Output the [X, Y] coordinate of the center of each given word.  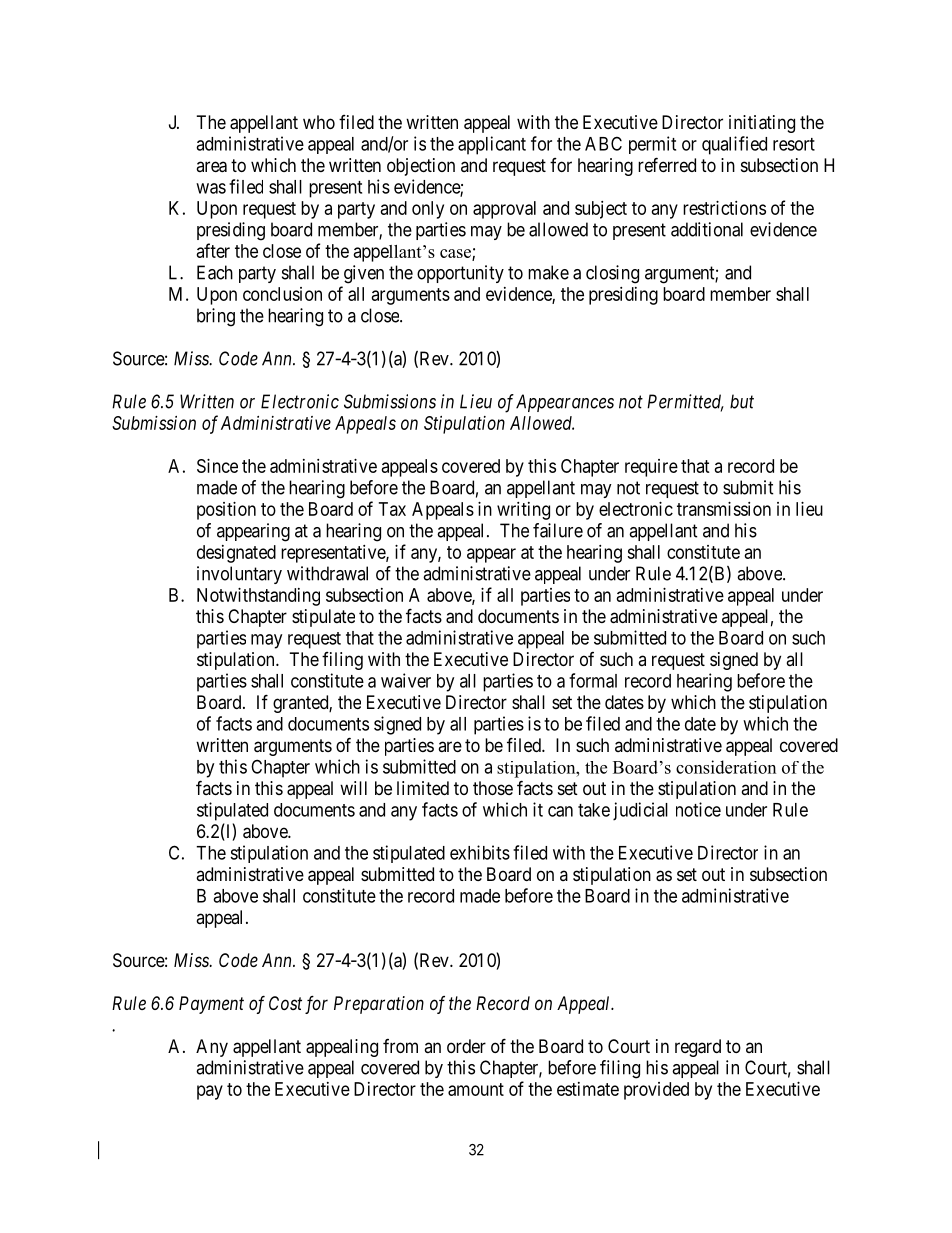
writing [523, 511]
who [319, 122]
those [493, 788]
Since [217, 466]
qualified [734, 145]
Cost [285, 1003]
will [353, 788]
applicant [492, 145]
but [742, 401]
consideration [726, 767]
